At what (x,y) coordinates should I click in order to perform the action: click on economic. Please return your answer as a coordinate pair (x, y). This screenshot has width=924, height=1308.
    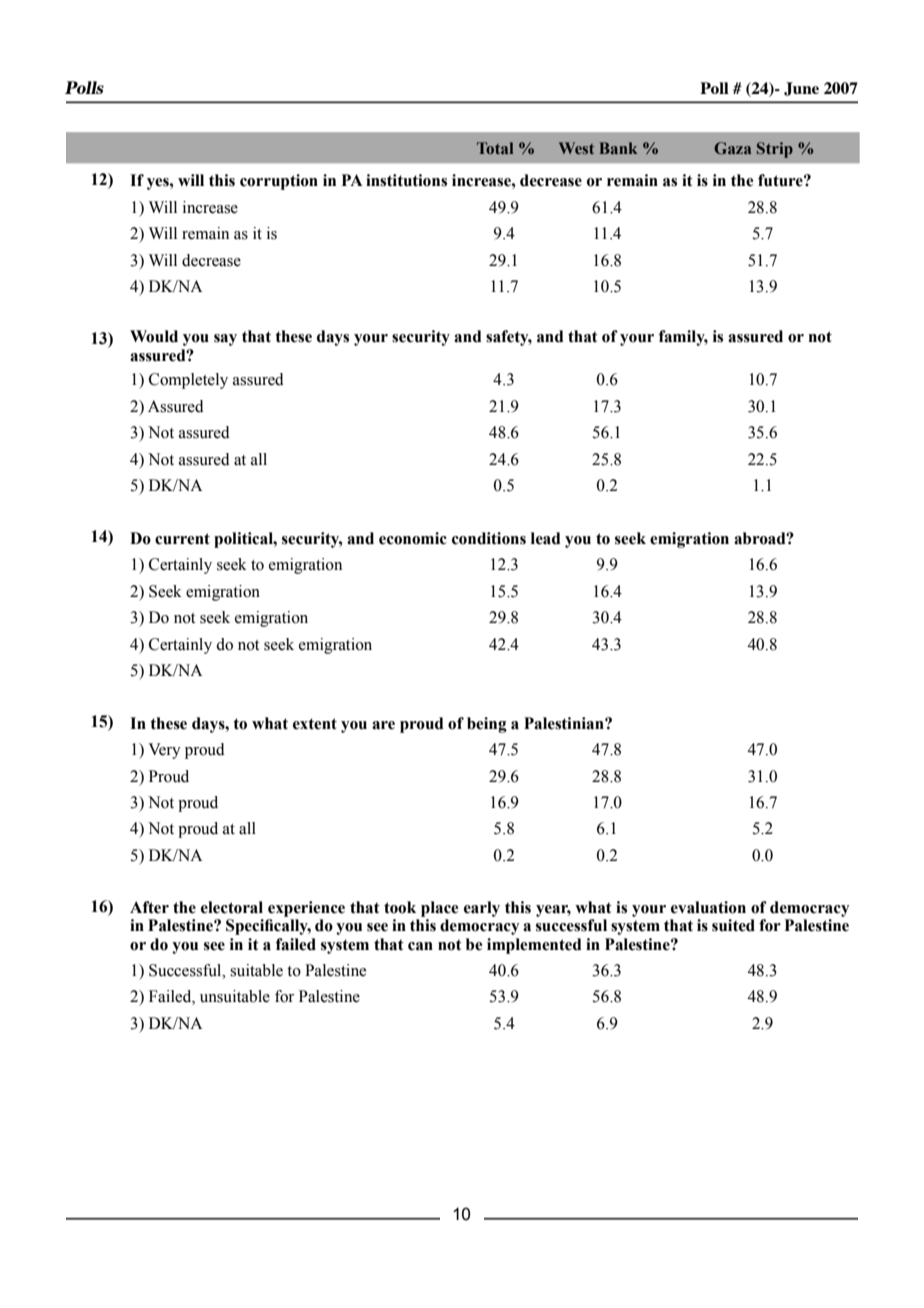
    Looking at the image, I should click on (413, 538).
